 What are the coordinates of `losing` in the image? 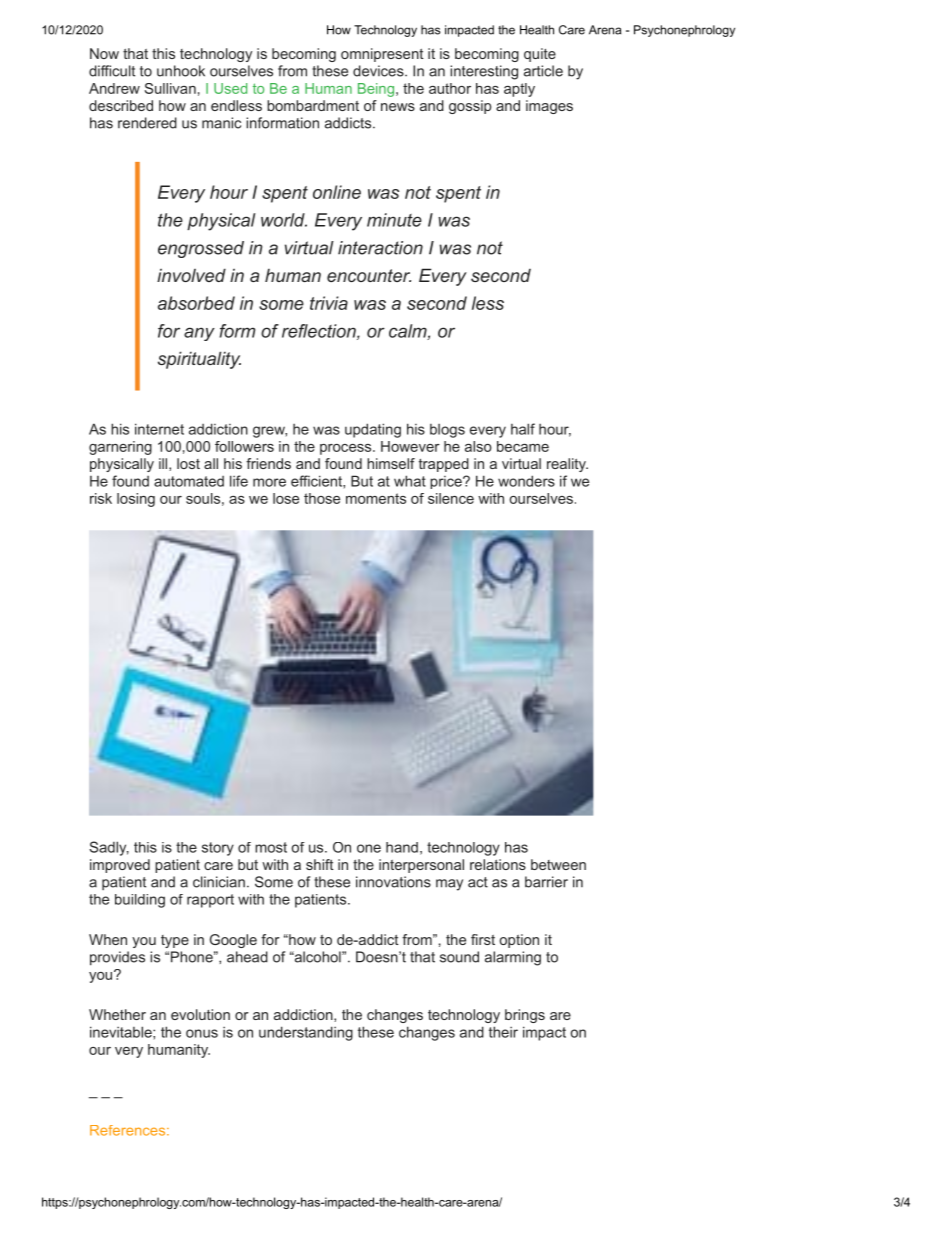 It's located at (136, 500).
